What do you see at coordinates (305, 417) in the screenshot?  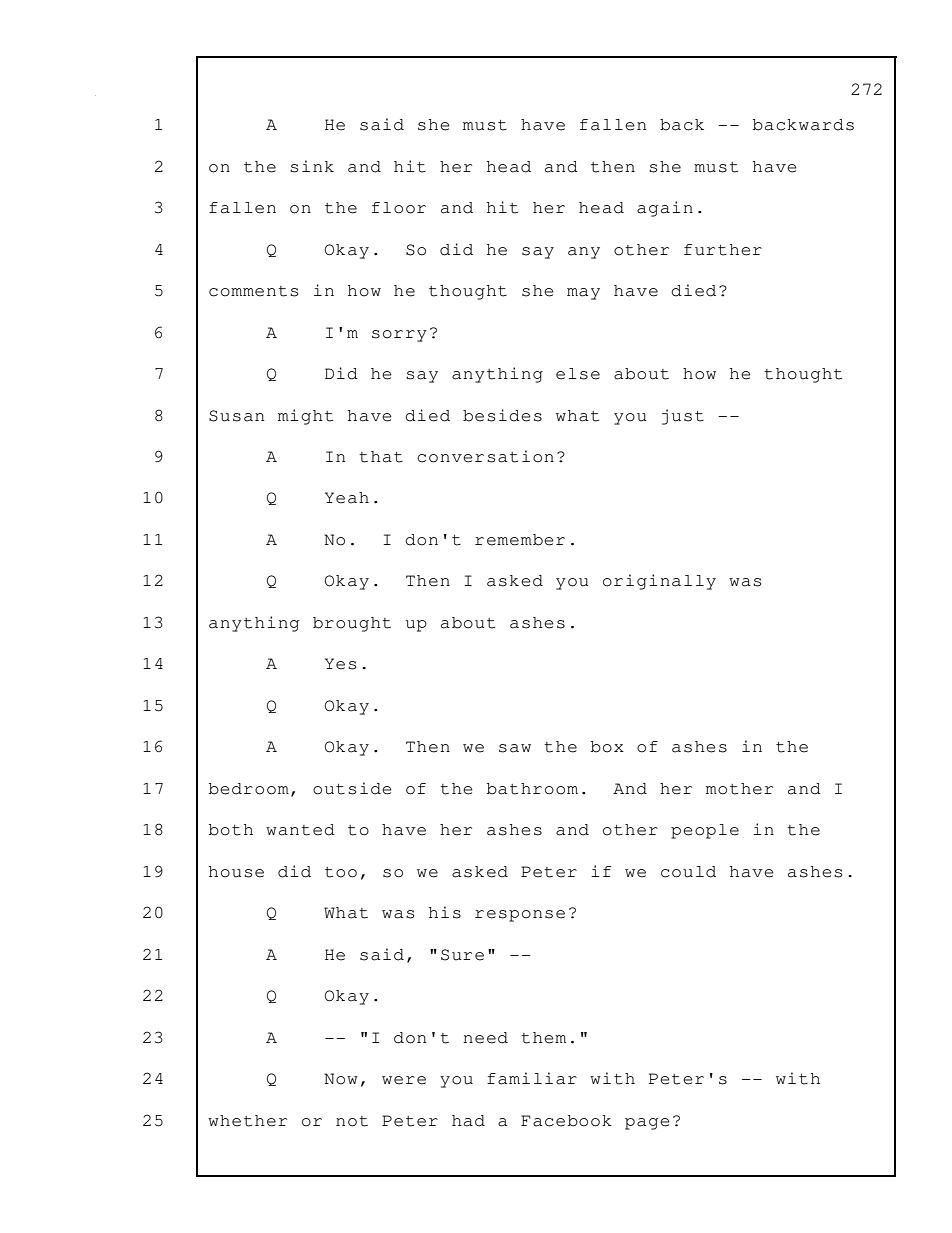 I see `might` at bounding box center [305, 417].
